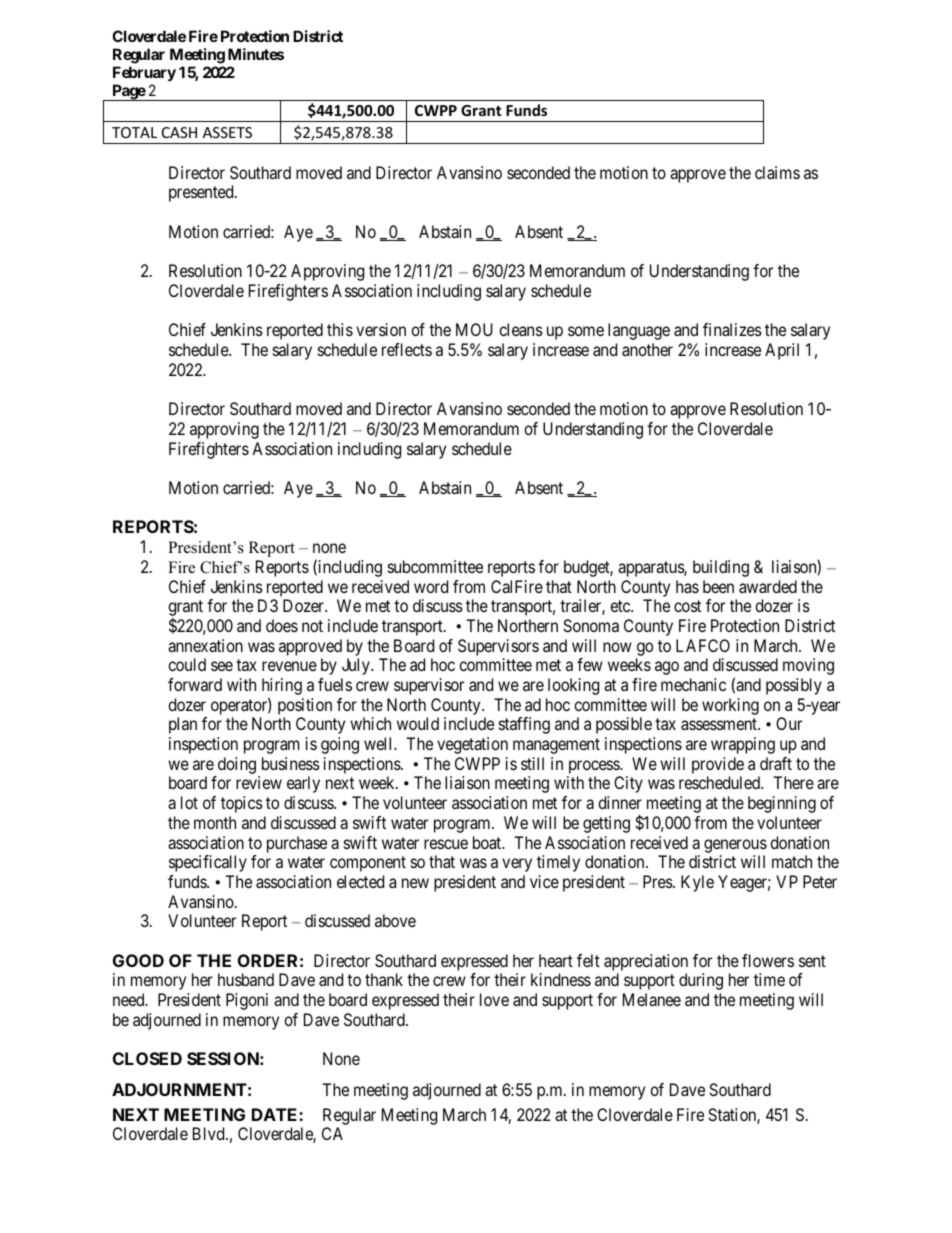 Image resolution: width=952 pixels, height=1233 pixels. I want to click on this, so click(340, 329).
